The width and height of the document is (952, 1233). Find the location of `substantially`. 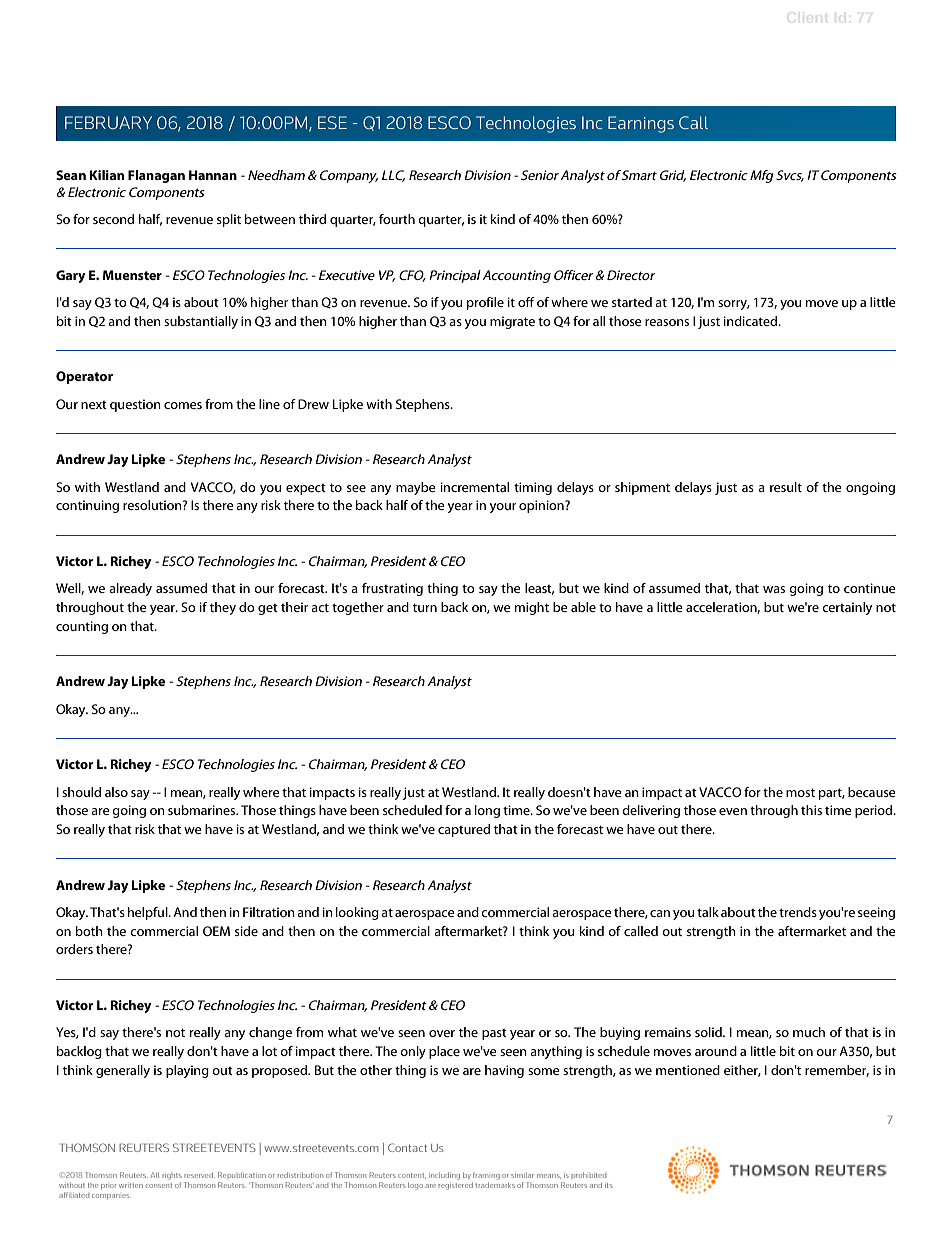

substantially is located at coordinates (201, 322).
